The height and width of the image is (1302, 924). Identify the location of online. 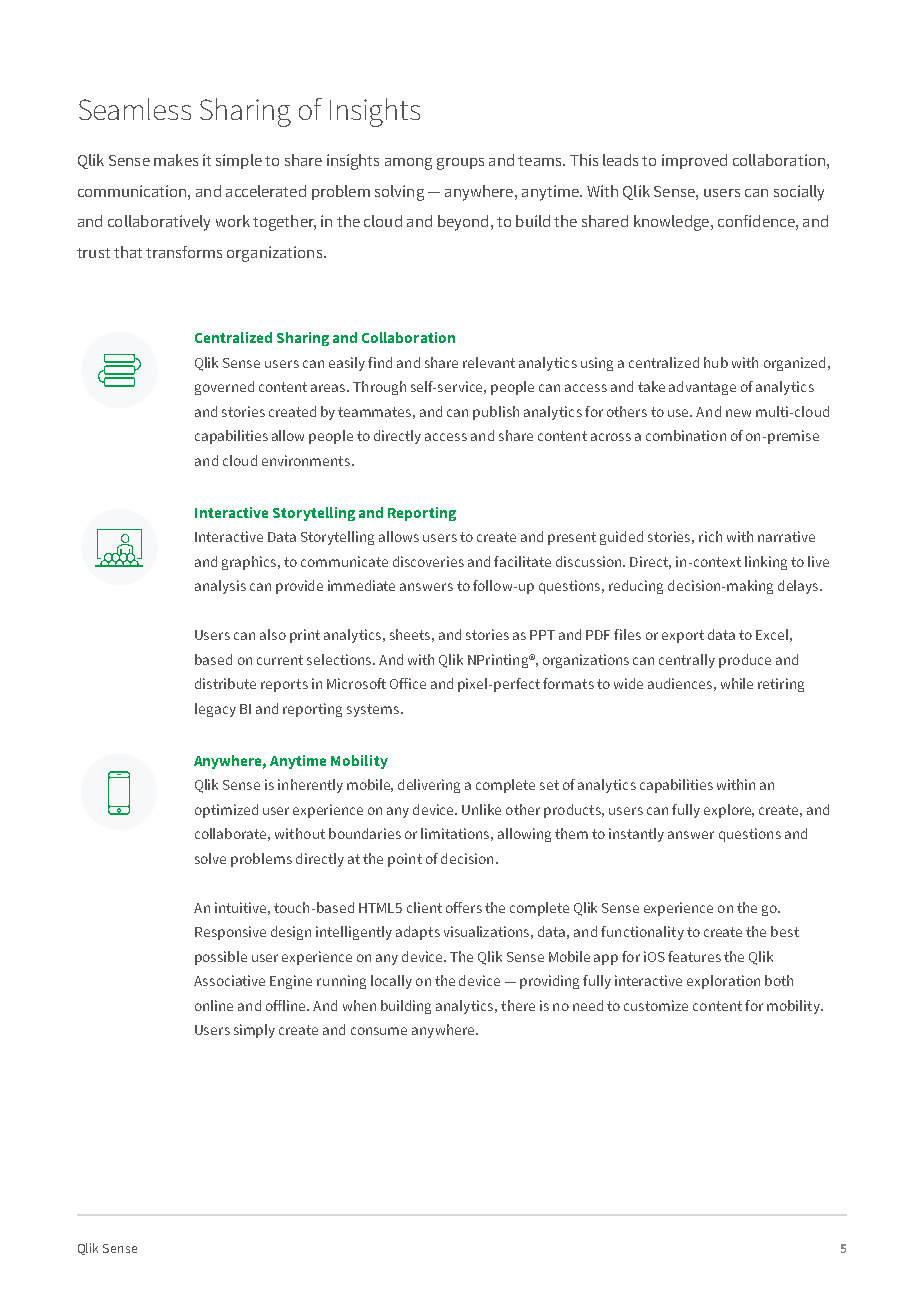
(214, 1005).
